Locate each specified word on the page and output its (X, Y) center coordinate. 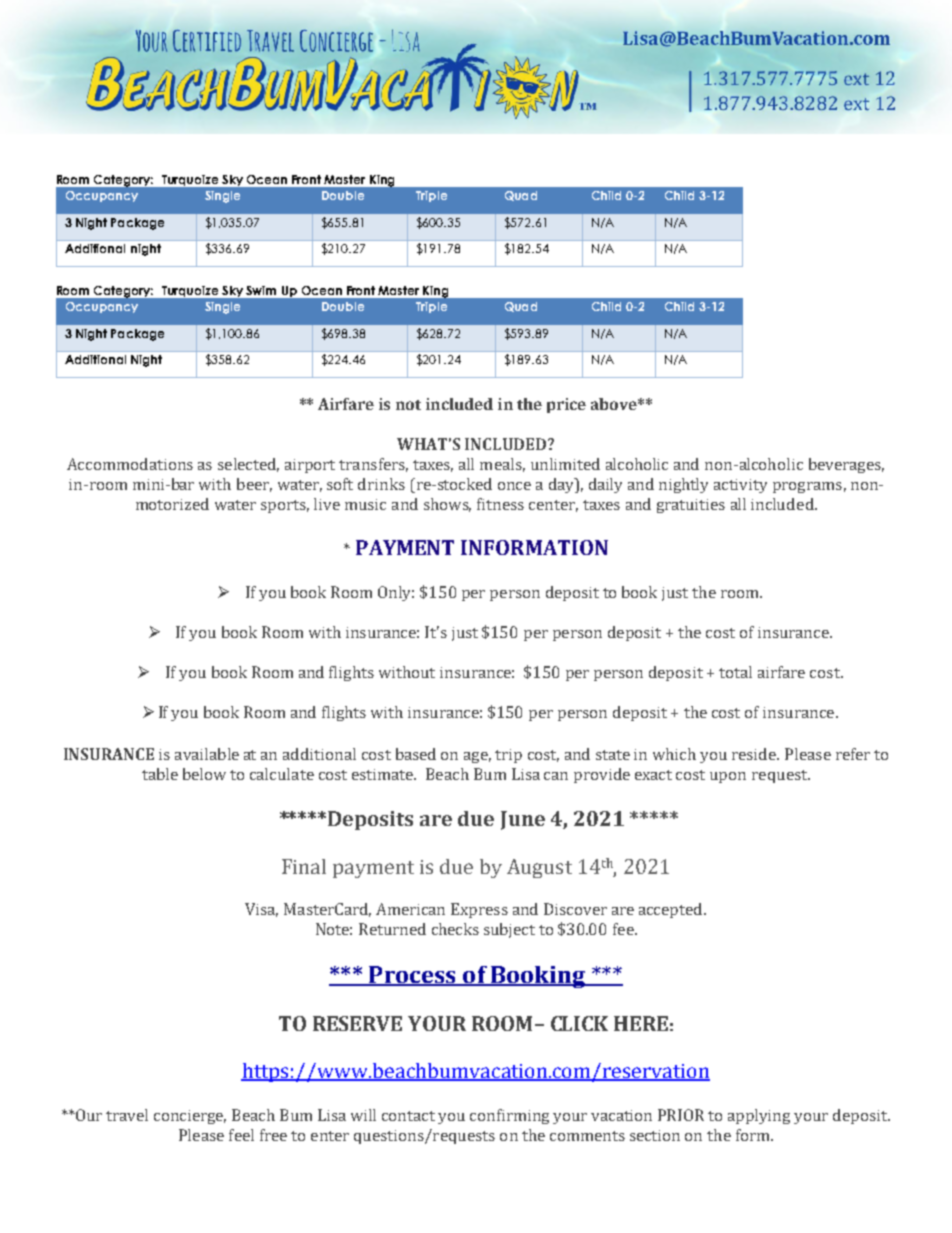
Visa (261, 910)
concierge (190, 1117)
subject (509, 930)
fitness (500, 504)
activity (740, 486)
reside (755, 754)
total (735, 672)
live (327, 504)
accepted (672, 910)
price (566, 405)
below (204, 774)
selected (248, 465)
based (416, 754)
